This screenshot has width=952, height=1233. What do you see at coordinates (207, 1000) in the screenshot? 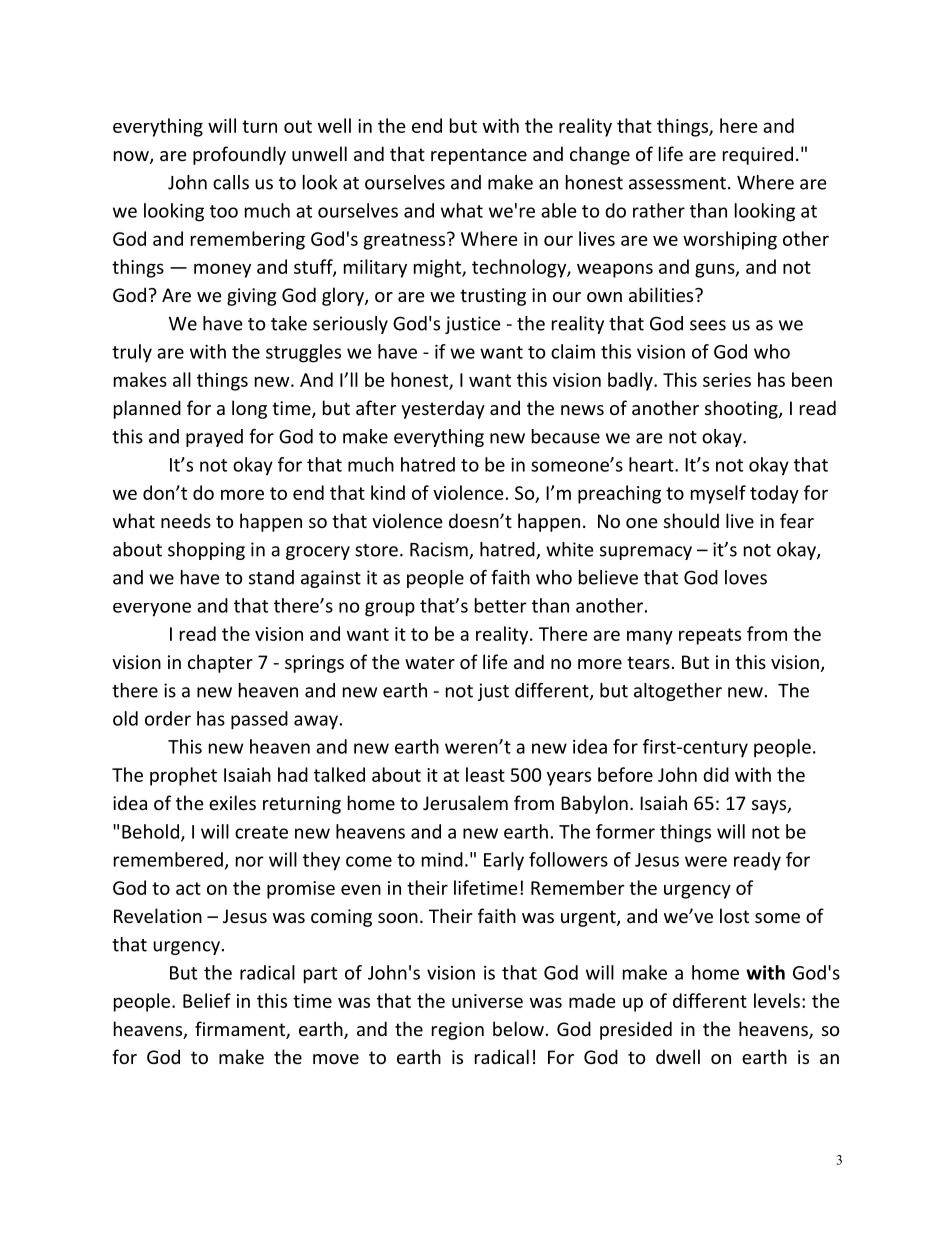
I see `Belief` at bounding box center [207, 1000].
